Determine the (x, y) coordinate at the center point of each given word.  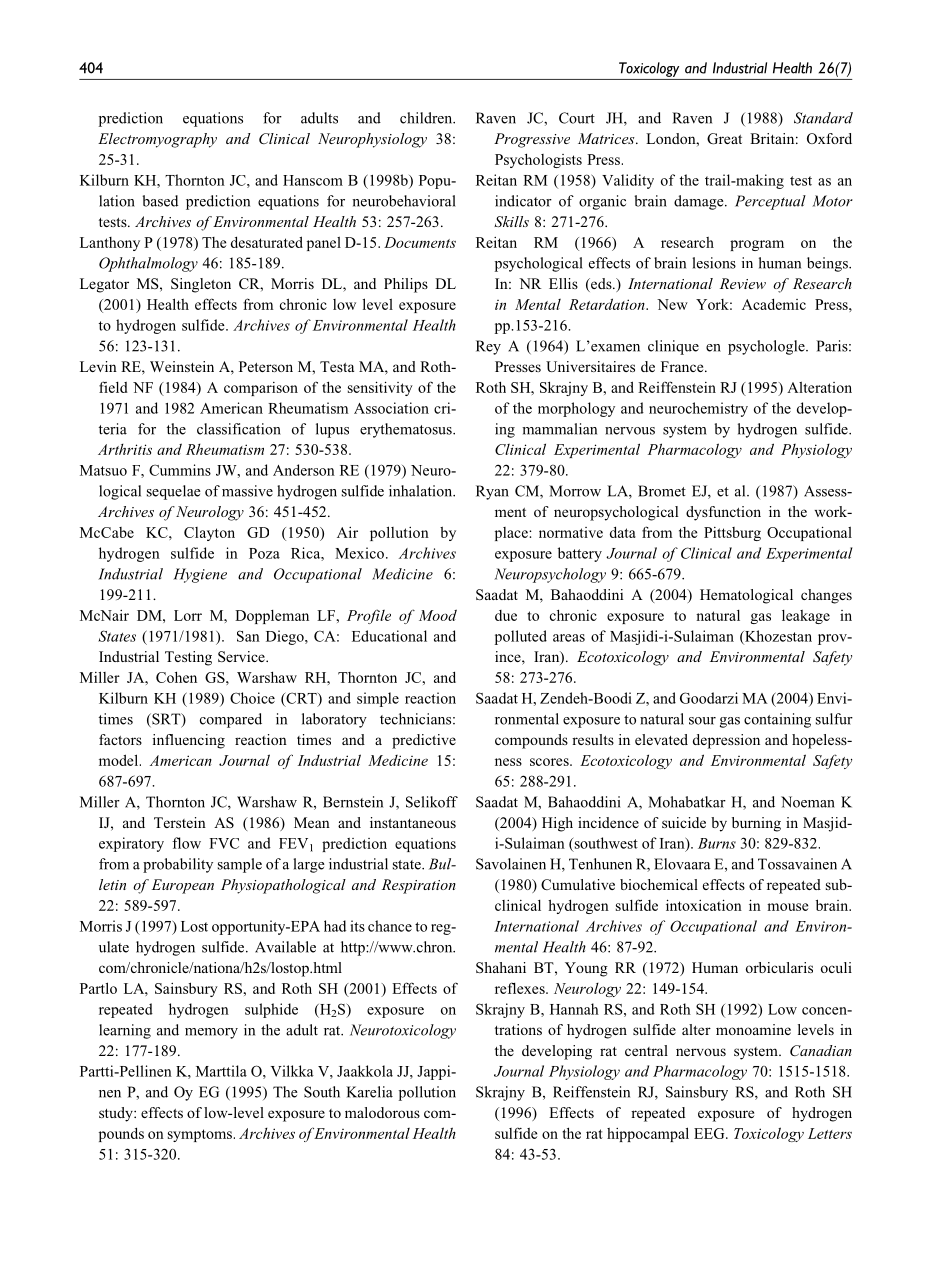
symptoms (201, 1135)
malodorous (382, 1112)
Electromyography (157, 140)
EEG (710, 1133)
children (427, 118)
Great (724, 139)
